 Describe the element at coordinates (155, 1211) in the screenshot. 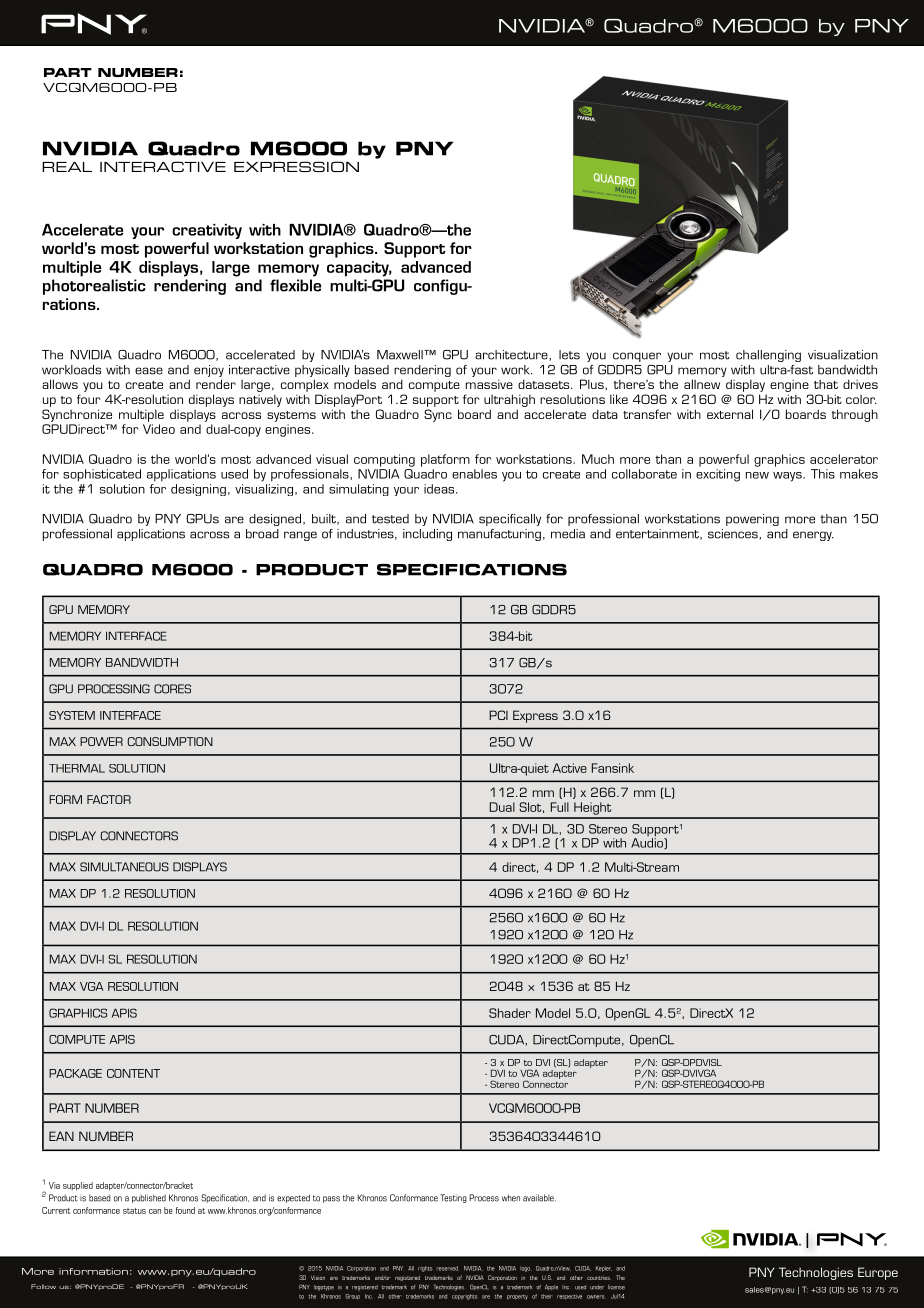

I see `can` at that location.
